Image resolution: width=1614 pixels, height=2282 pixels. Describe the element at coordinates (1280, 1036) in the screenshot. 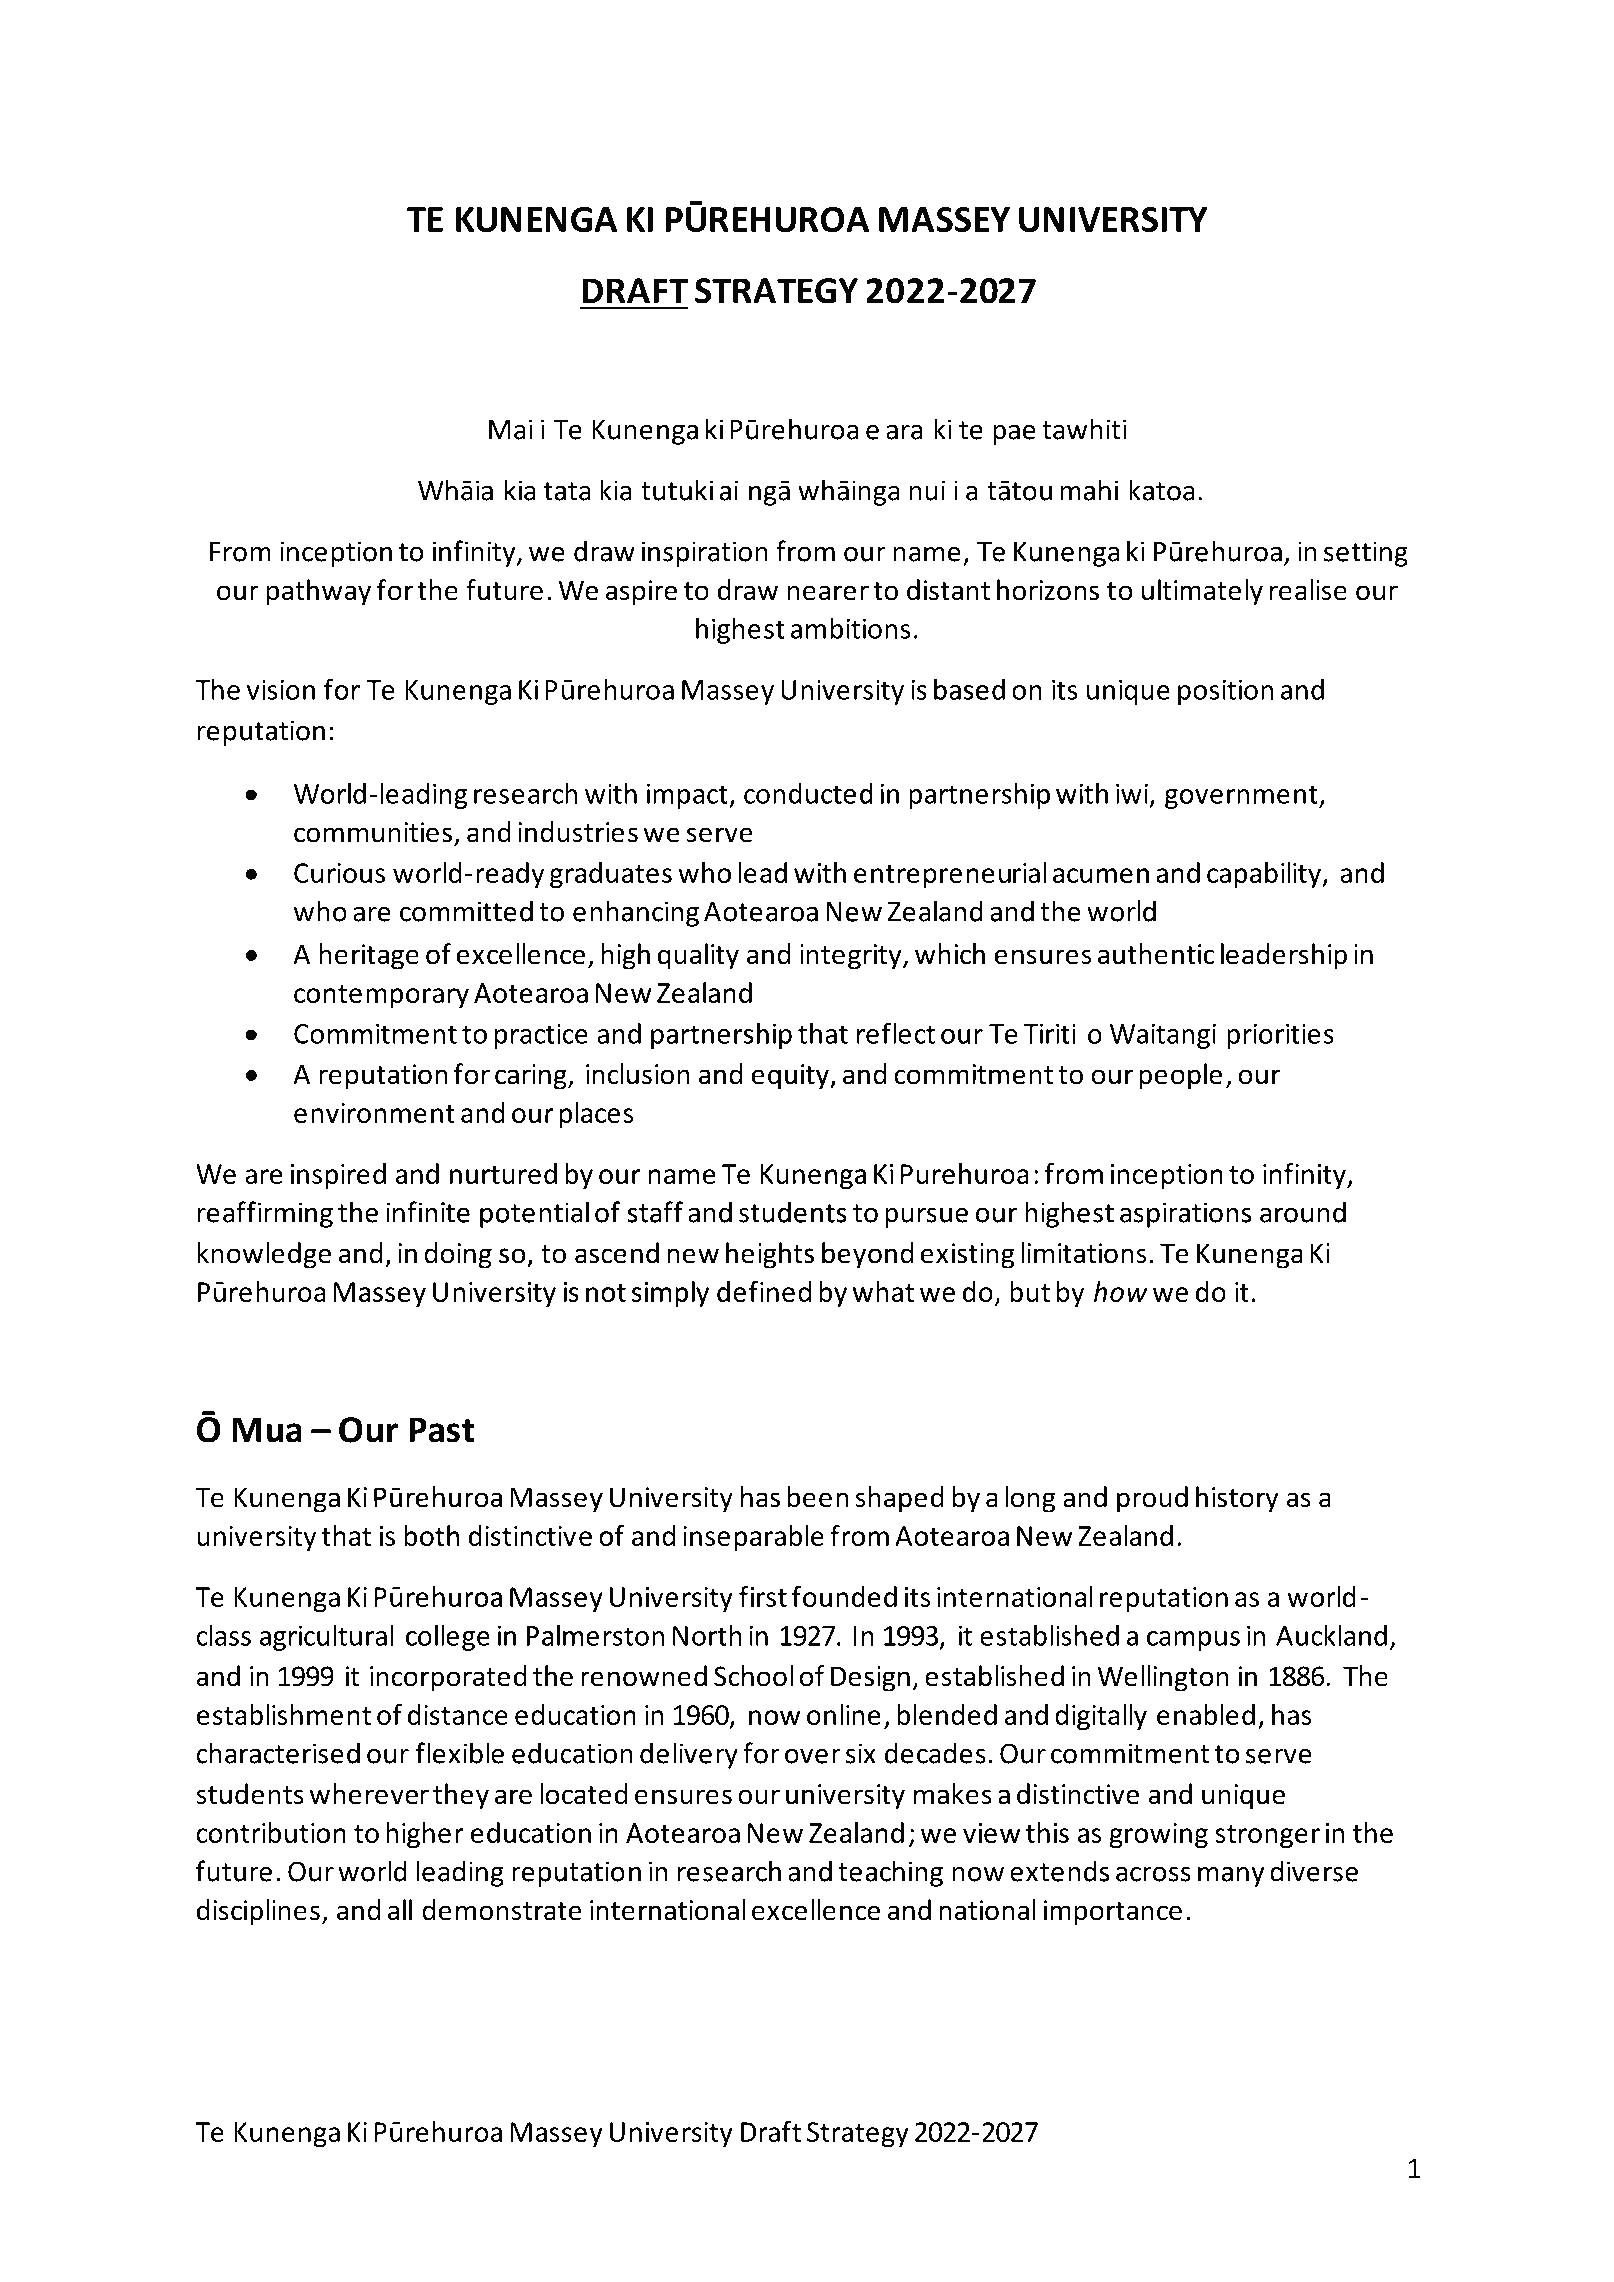

I see `priorities` at that location.
